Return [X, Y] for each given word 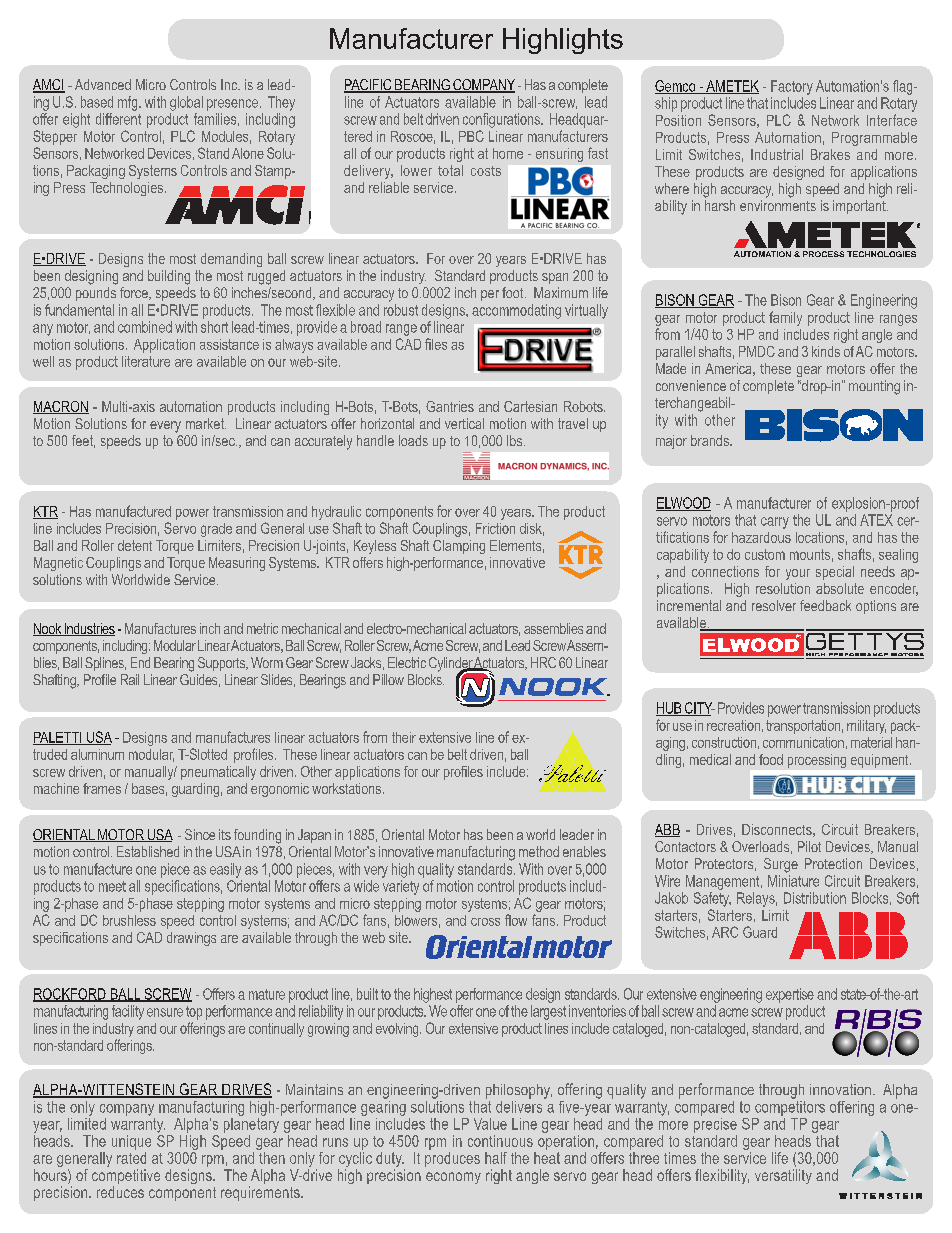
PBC [471, 136]
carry [775, 523]
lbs [516, 440]
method [539, 851]
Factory [792, 87]
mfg [129, 103]
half [496, 1158]
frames [102, 788]
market [206, 423]
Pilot [809, 846]
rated [131, 1158]
